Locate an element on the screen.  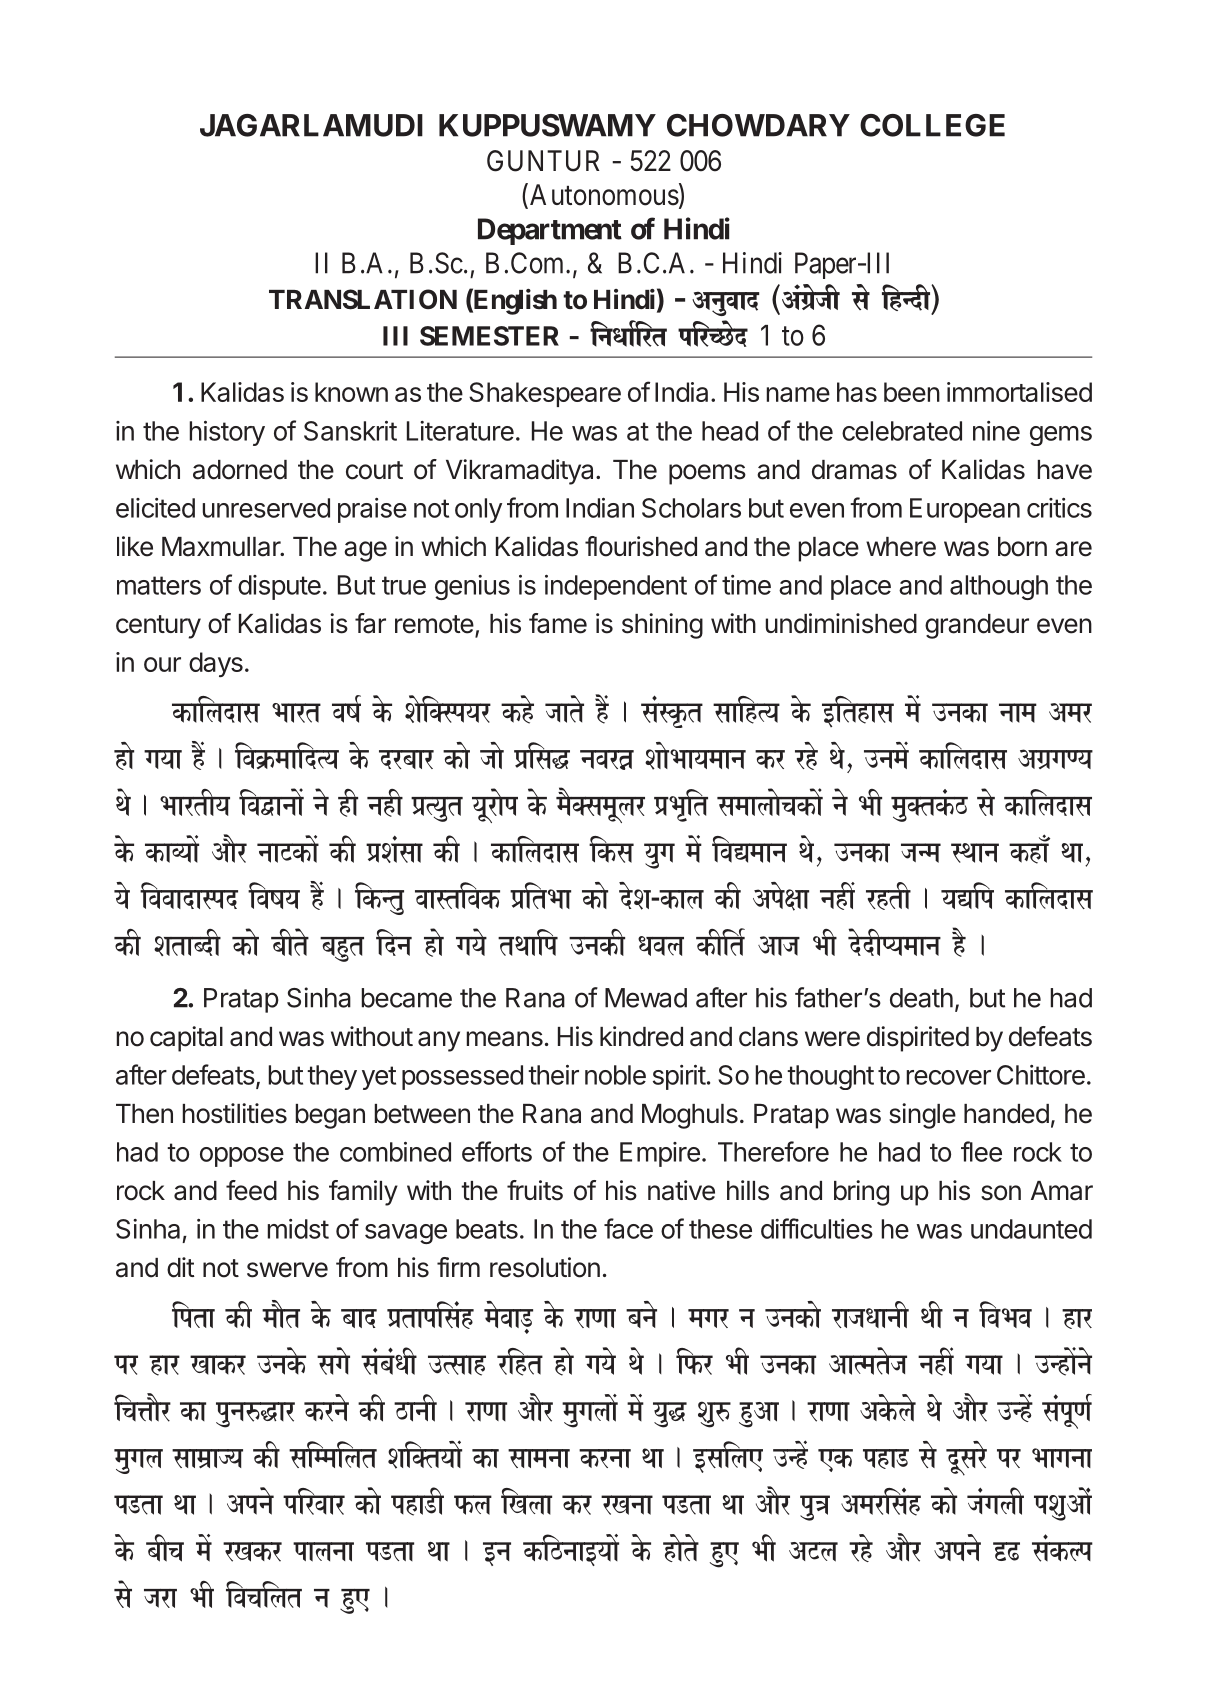
kindred is located at coordinates (641, 1036).
